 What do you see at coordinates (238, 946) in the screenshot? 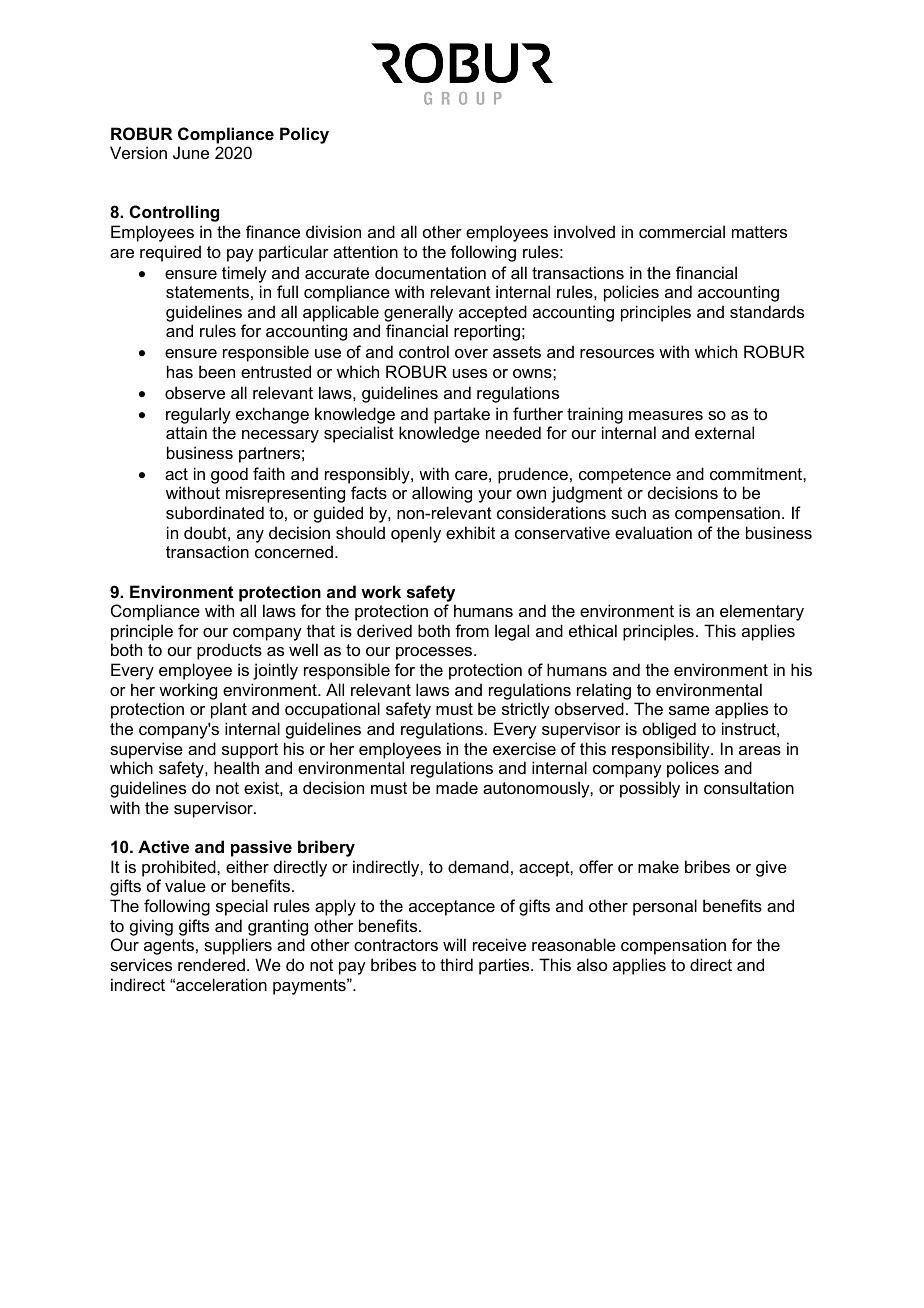
I see `suppliers` at bounding box center [238, 946].
